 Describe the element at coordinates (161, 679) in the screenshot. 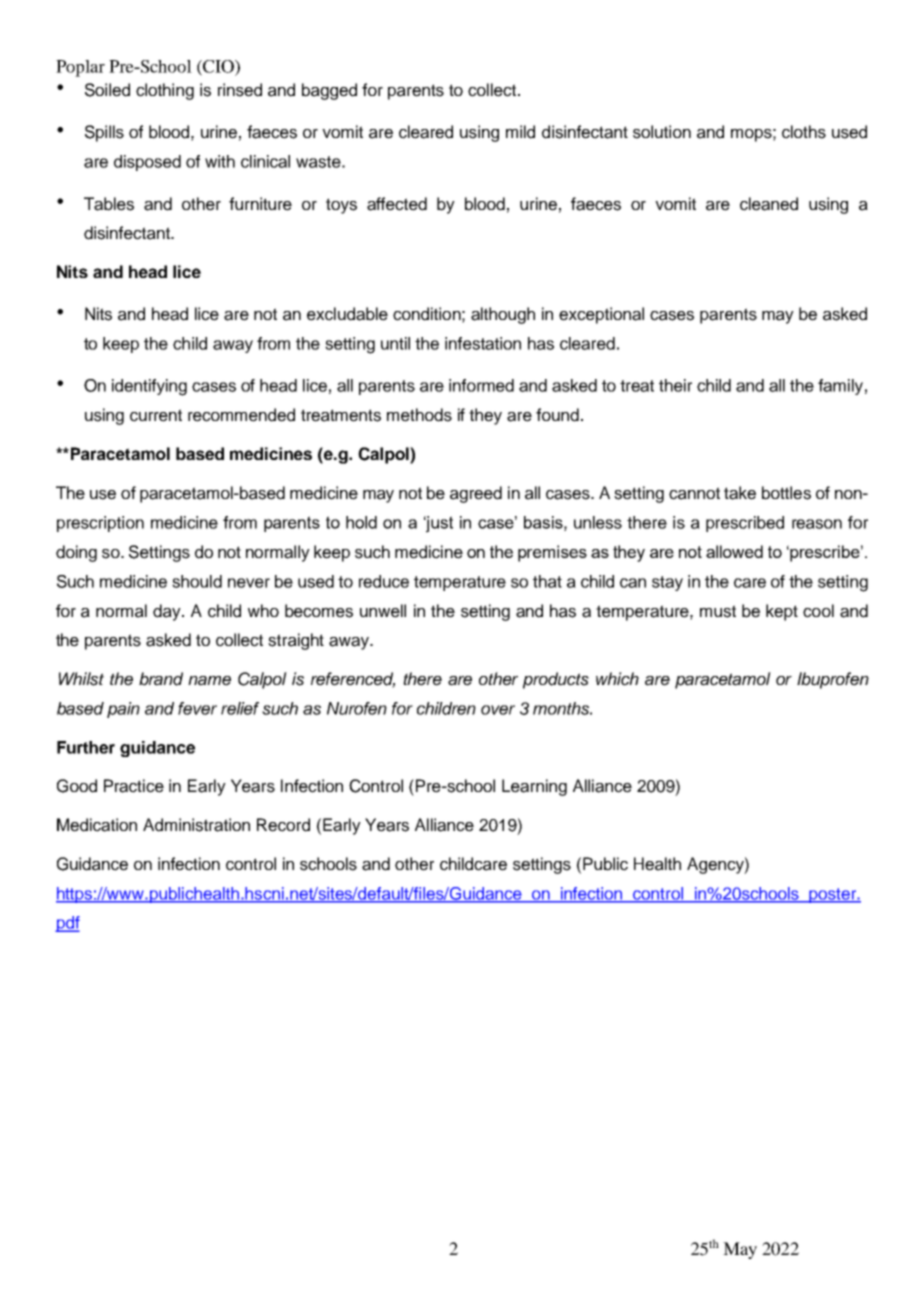

I see `brand` at that location.
